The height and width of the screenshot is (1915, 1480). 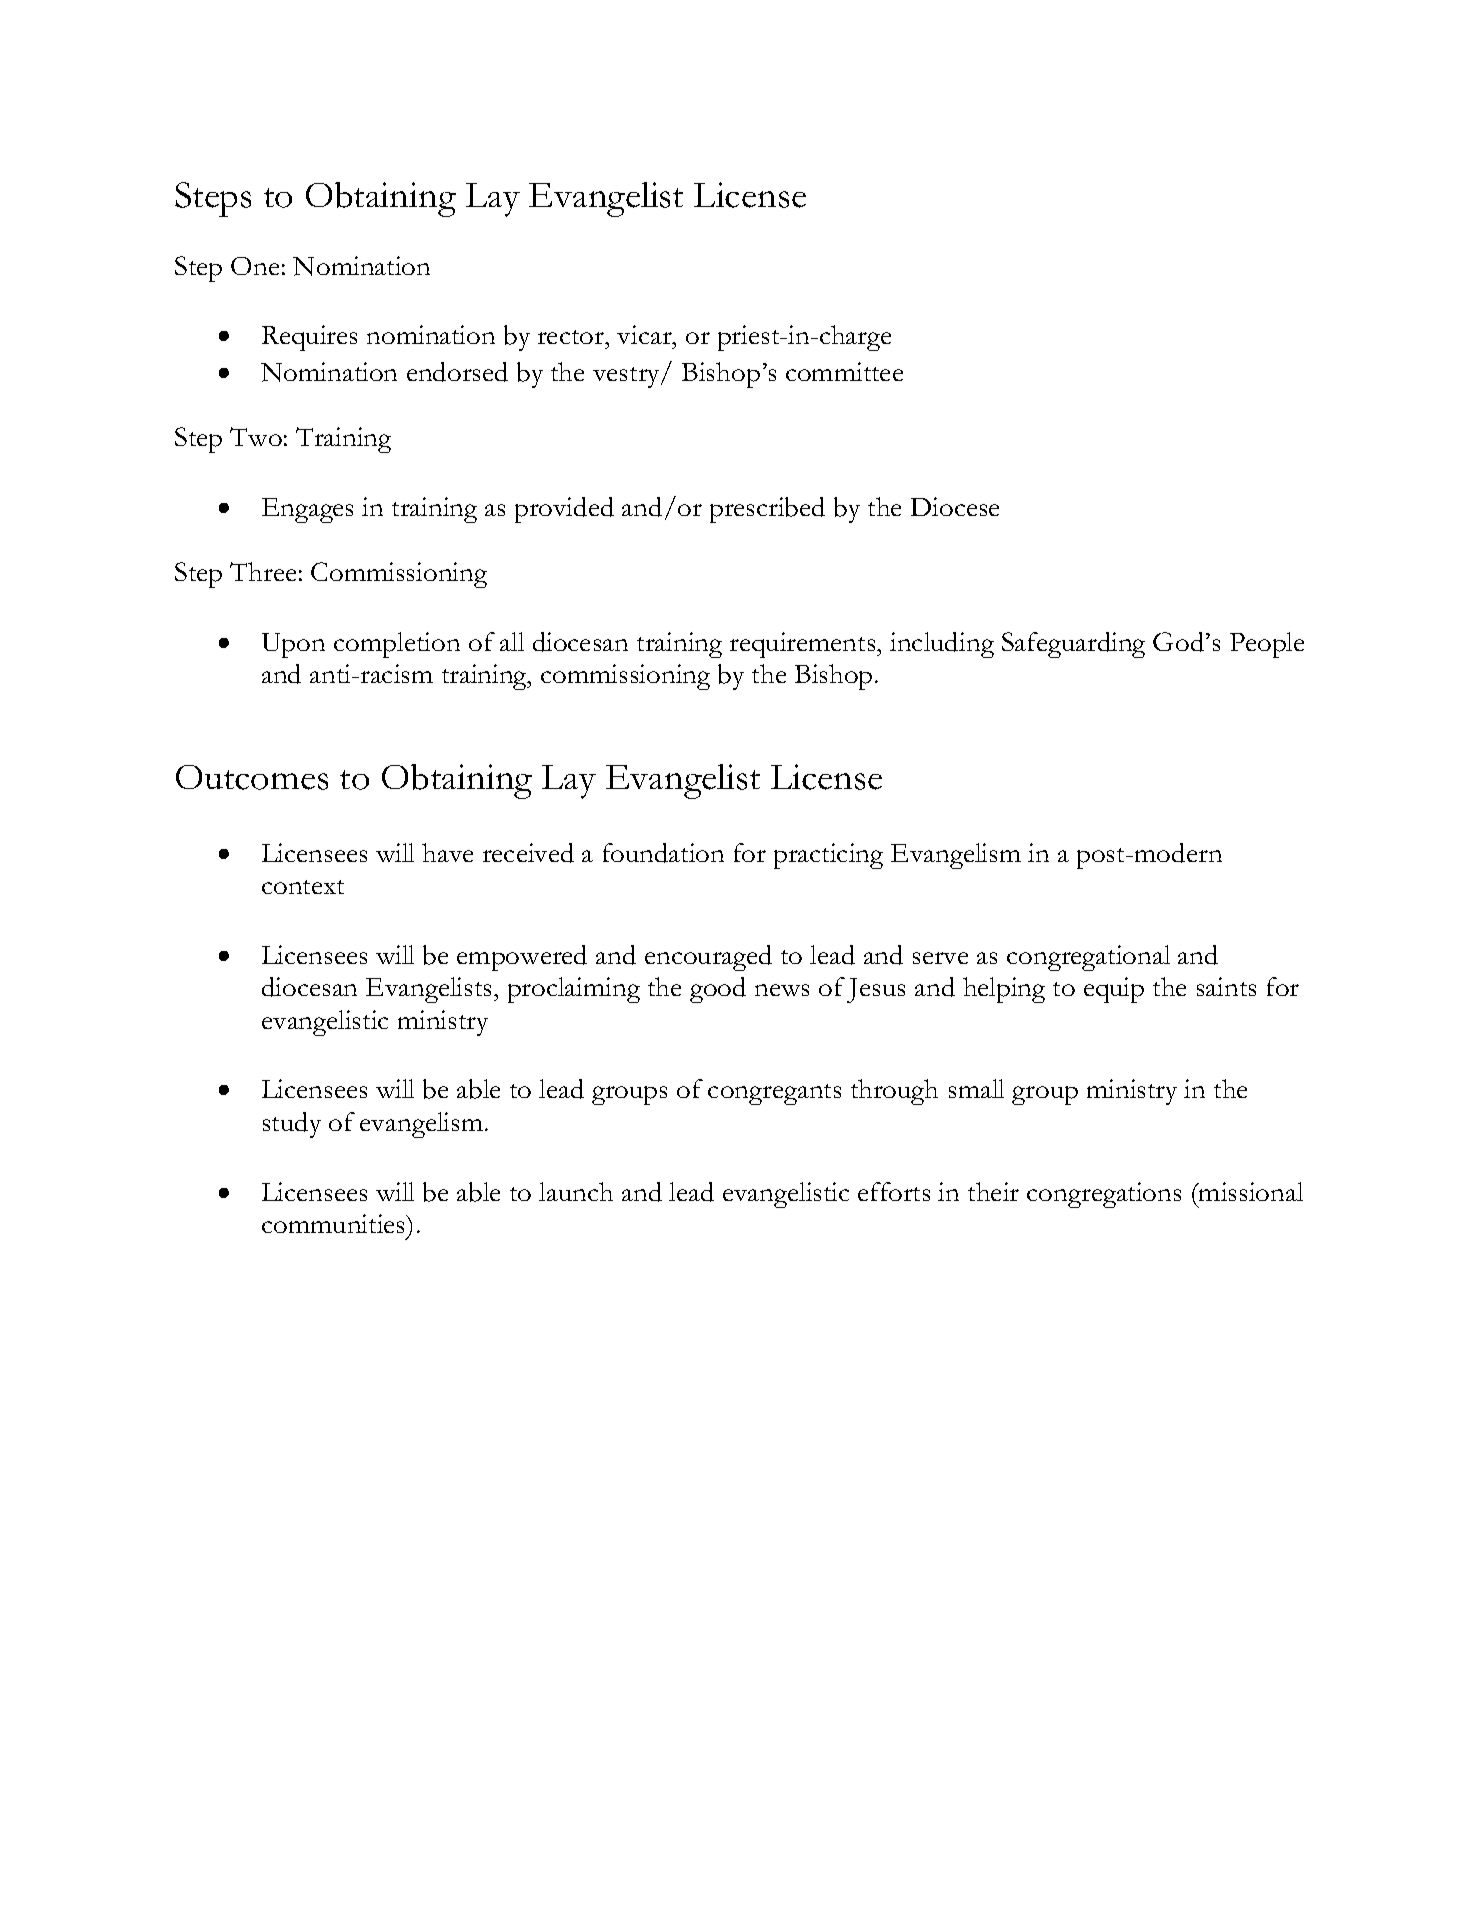 I want to click on Safeguarding, so click(x=1073, y=645).
